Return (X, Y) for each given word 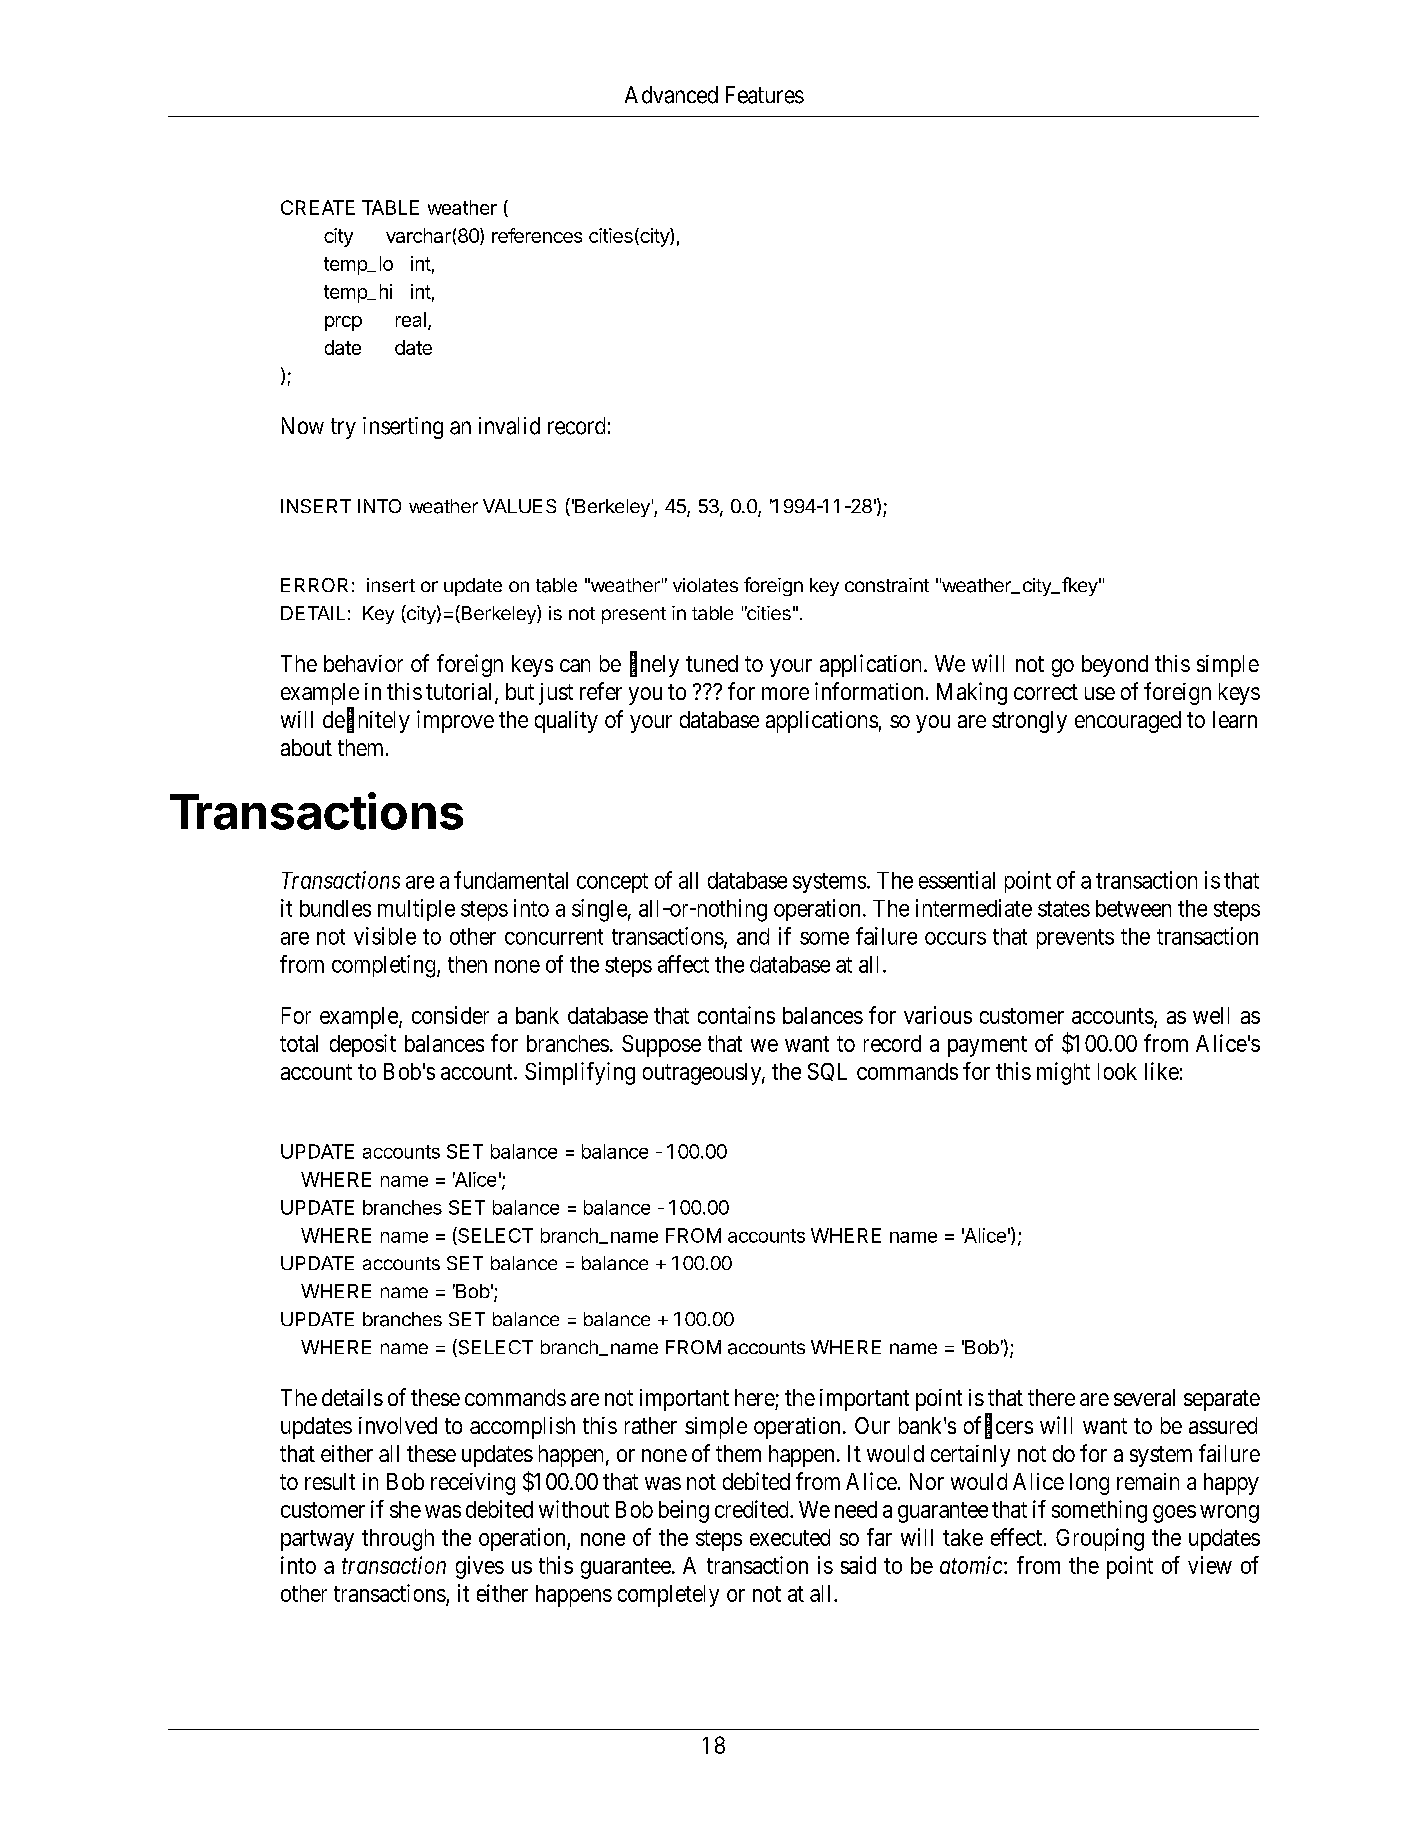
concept (612, 883)
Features (765, 95)
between (1133, 908)
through (398, 1540)
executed (790, 1537)
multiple (416, 910)
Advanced (671, 95)
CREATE (318, 207)
